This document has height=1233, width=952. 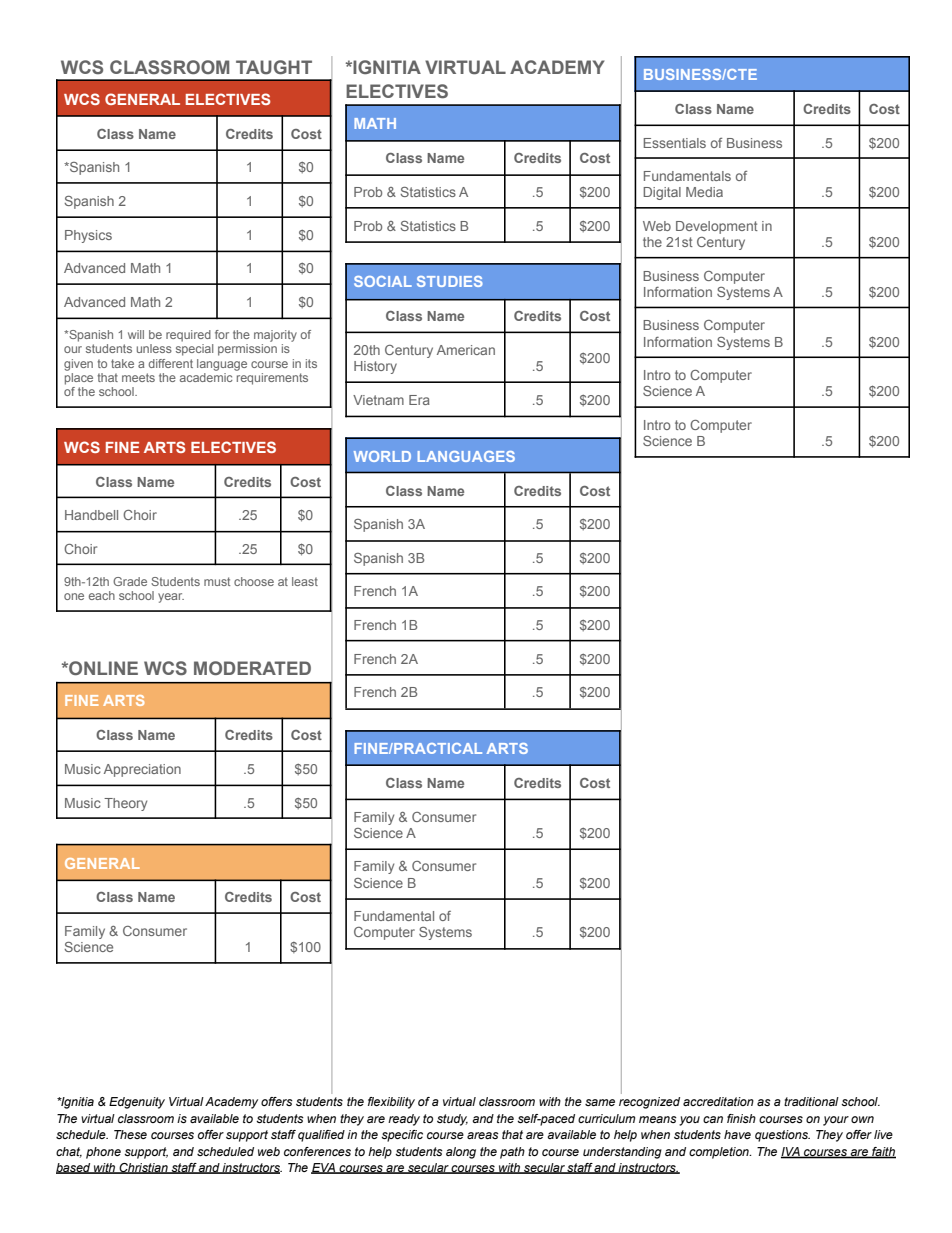 What do you see at coordinates (138, 377) in the document?
I see `meets` at bounding box center [138, 377].
